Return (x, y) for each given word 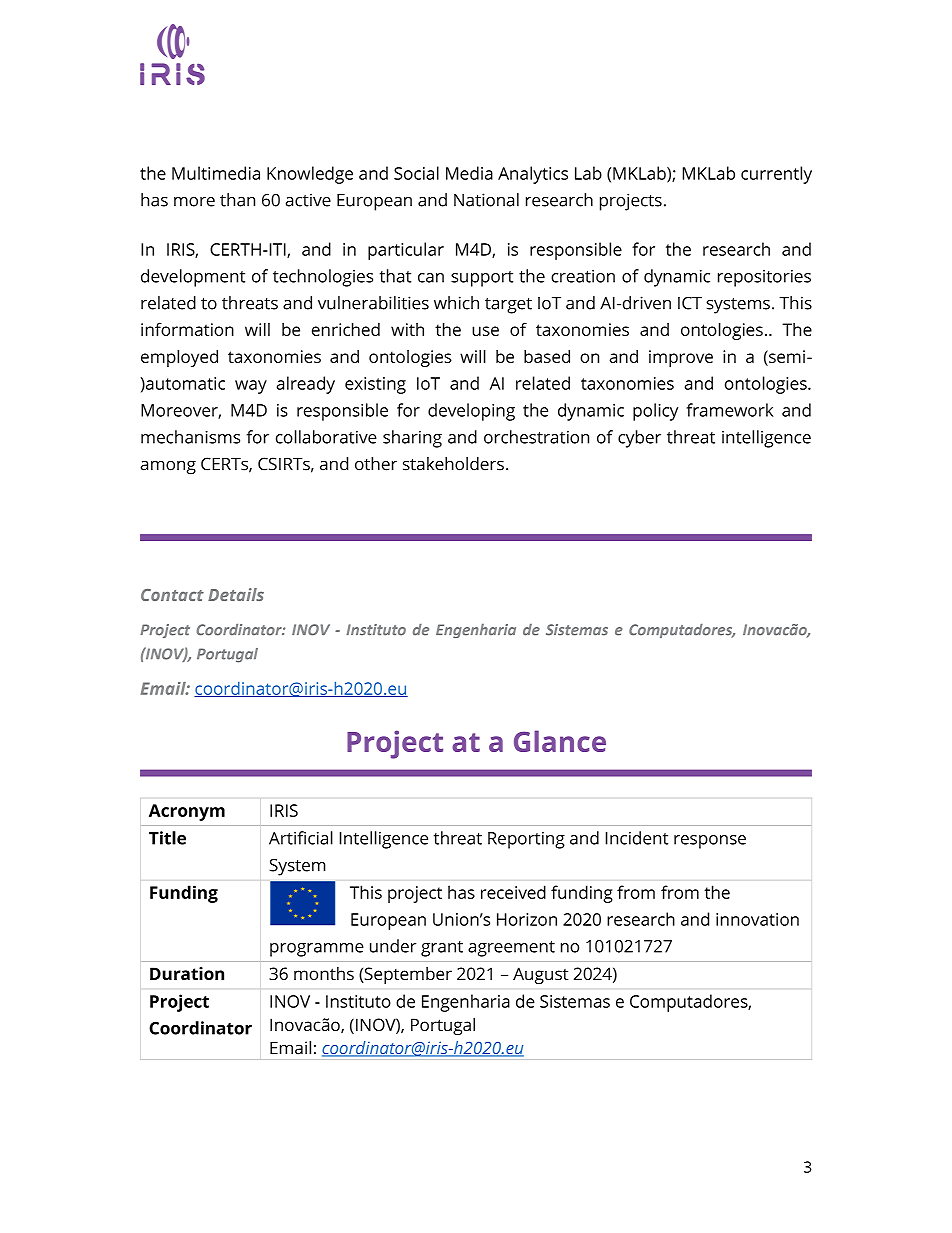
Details (236, 594)
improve (681, 358)
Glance (560, 741)
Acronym (187, 812)
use (485, 331)
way (251, 387)
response (710, 842)
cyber (639, 439)
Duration (187, 973)
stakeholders (453, 464)
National (486, 200)
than (237, 200)
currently (776, 175)
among (168, 467)
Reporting (526, 840)
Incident (637, 838)
